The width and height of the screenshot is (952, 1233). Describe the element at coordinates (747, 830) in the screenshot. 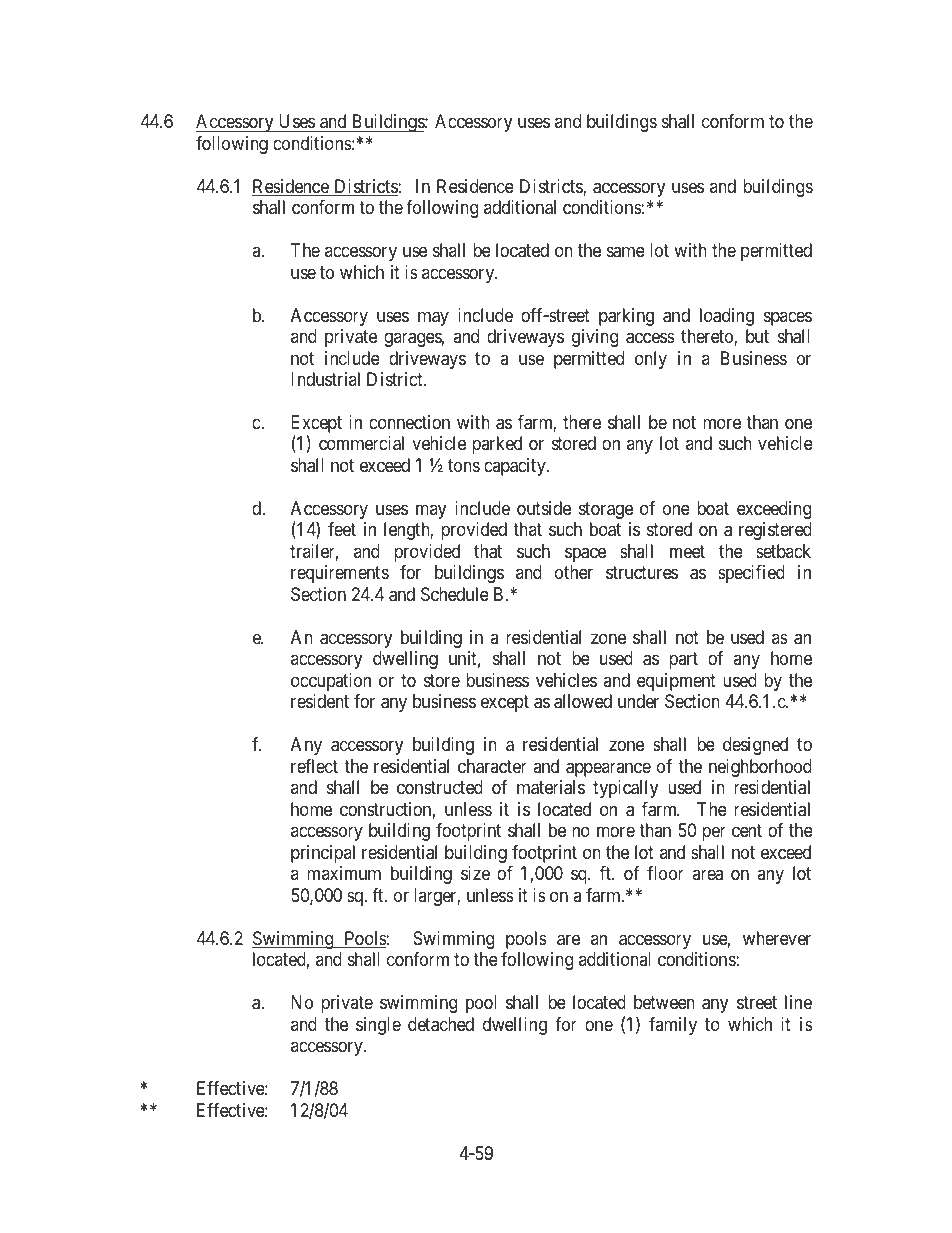

I see `cent` at that location.
